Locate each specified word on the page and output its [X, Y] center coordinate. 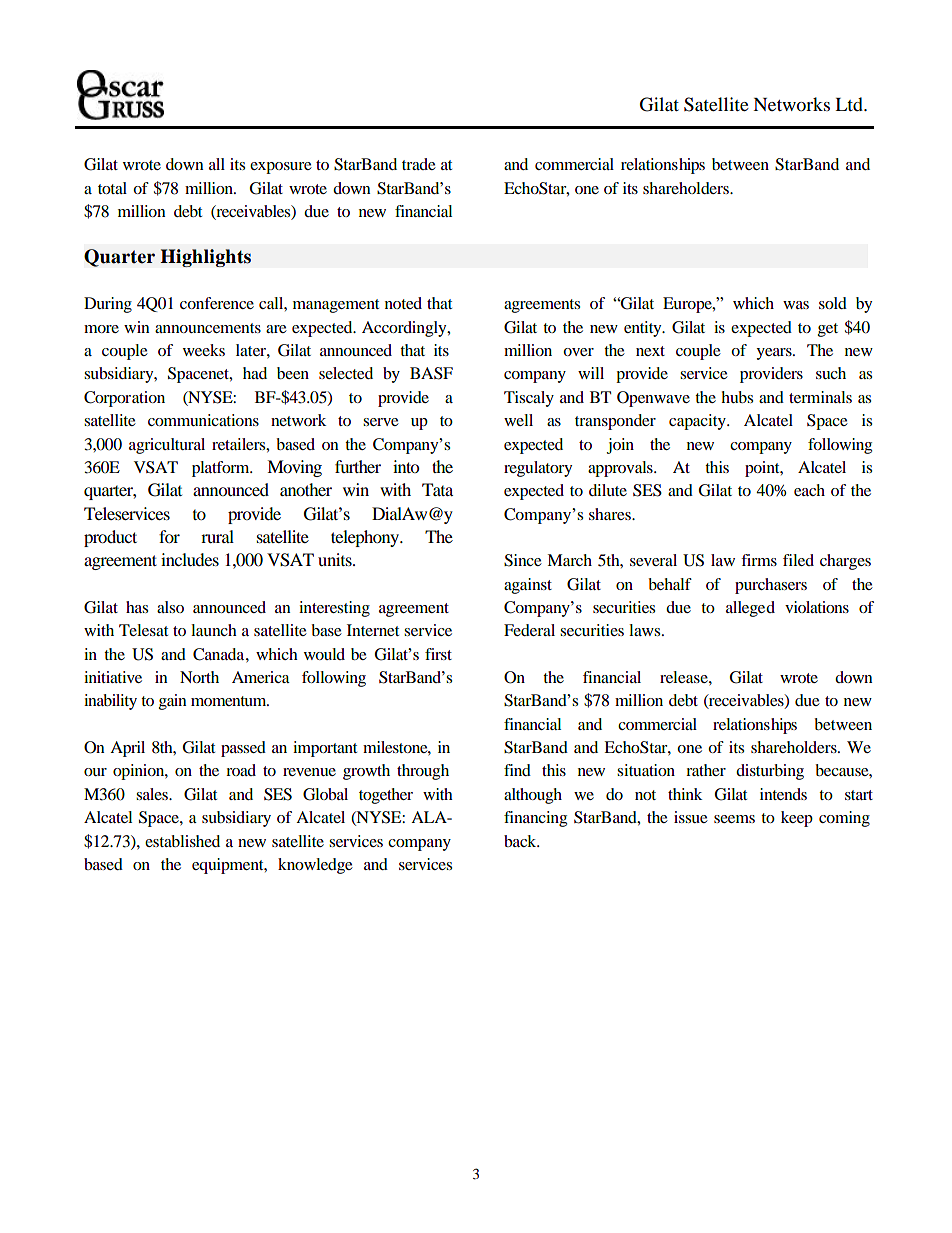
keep [797, 819]
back [521, 841]
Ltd [850, 104]
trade [419, 164]
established [182, 841]
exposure [281, 168]
